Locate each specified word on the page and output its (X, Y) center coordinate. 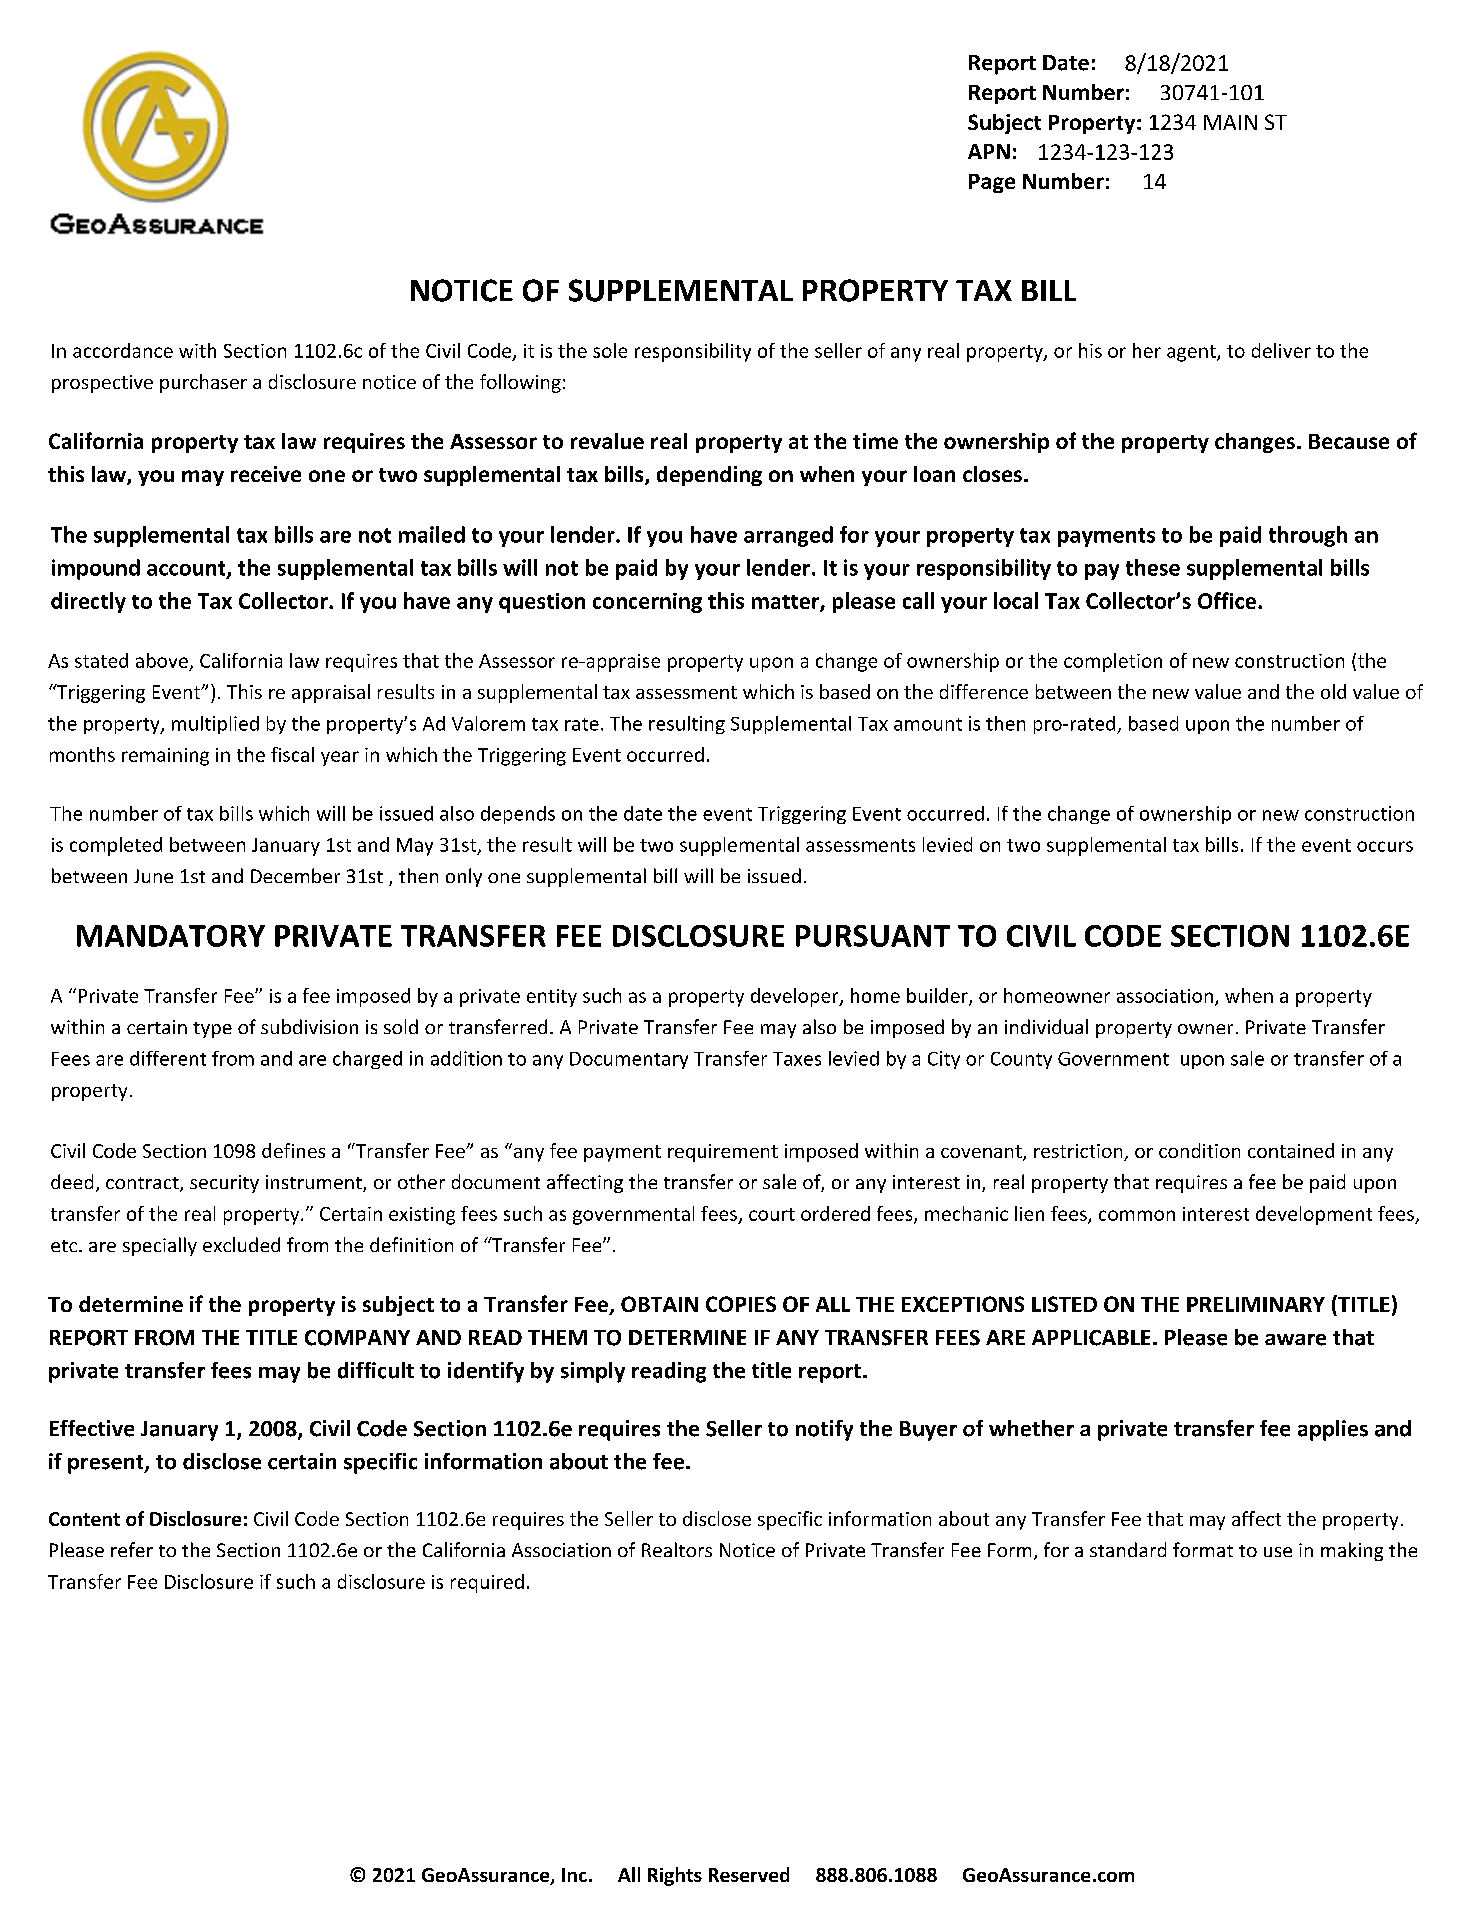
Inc (574, 1875)
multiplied (215, 725)
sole (610, 350)
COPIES (741, 1304)
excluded (241, 1244)
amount (928, 724)
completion (1113, 662)
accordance (123, 350)
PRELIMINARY (1256, 1304)
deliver (1281, 350)
